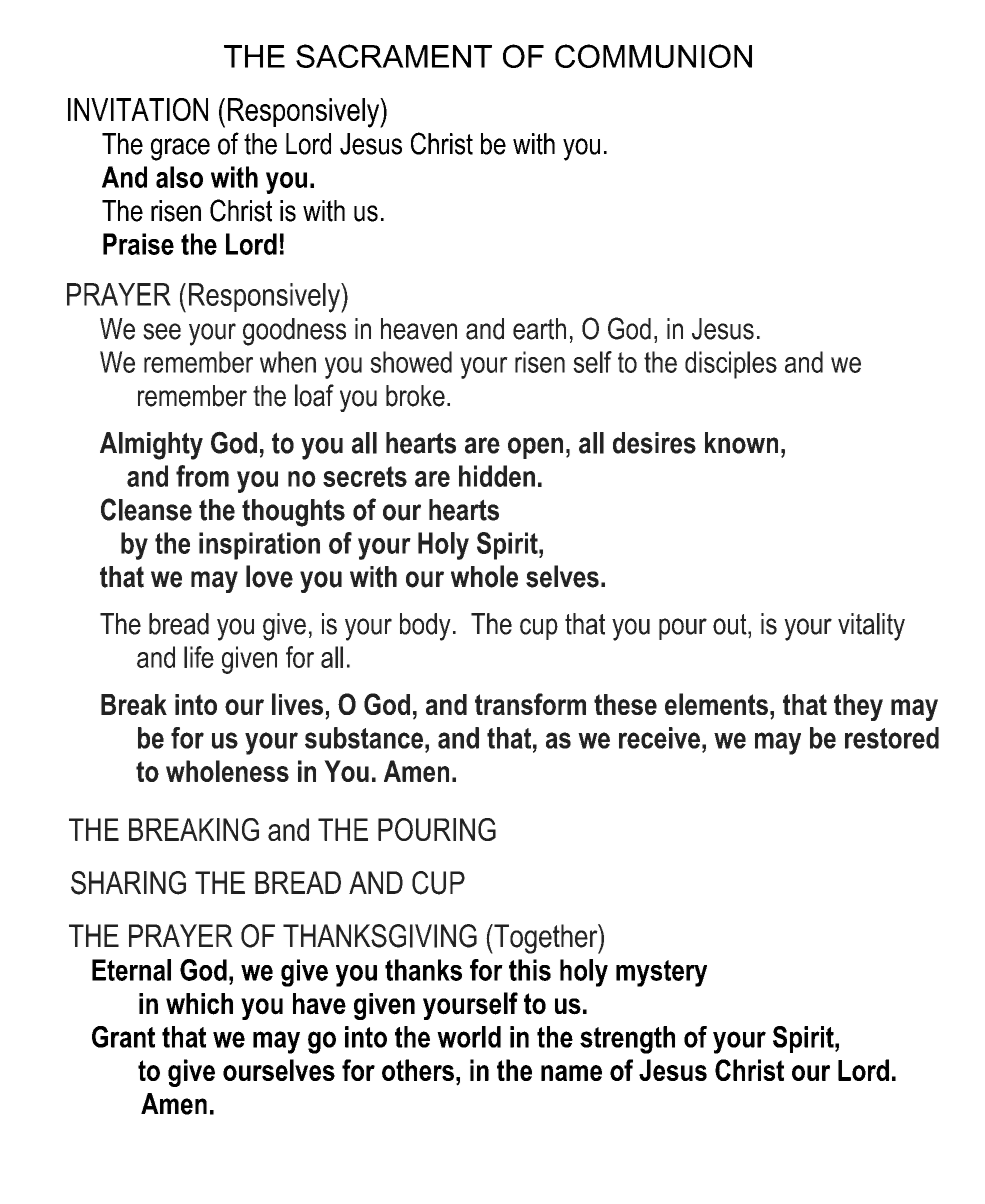  What do you see at coordinates (199, 1004) in the screenshot?
I see `which` at bounding box center [199, 1004].
